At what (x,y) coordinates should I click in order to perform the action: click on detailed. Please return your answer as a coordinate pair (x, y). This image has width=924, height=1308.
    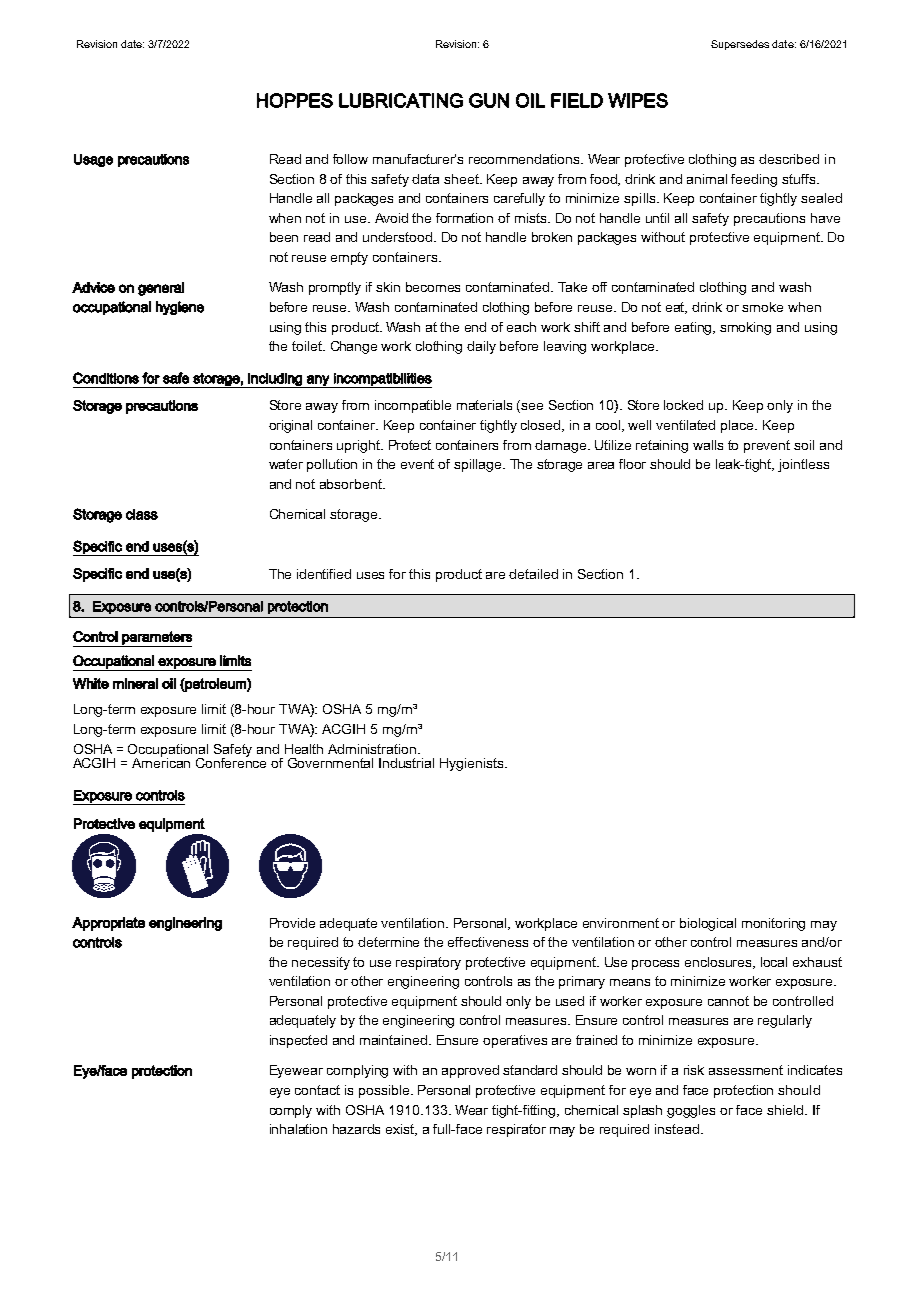
    Looking at the image, I should click on (533, 574).
